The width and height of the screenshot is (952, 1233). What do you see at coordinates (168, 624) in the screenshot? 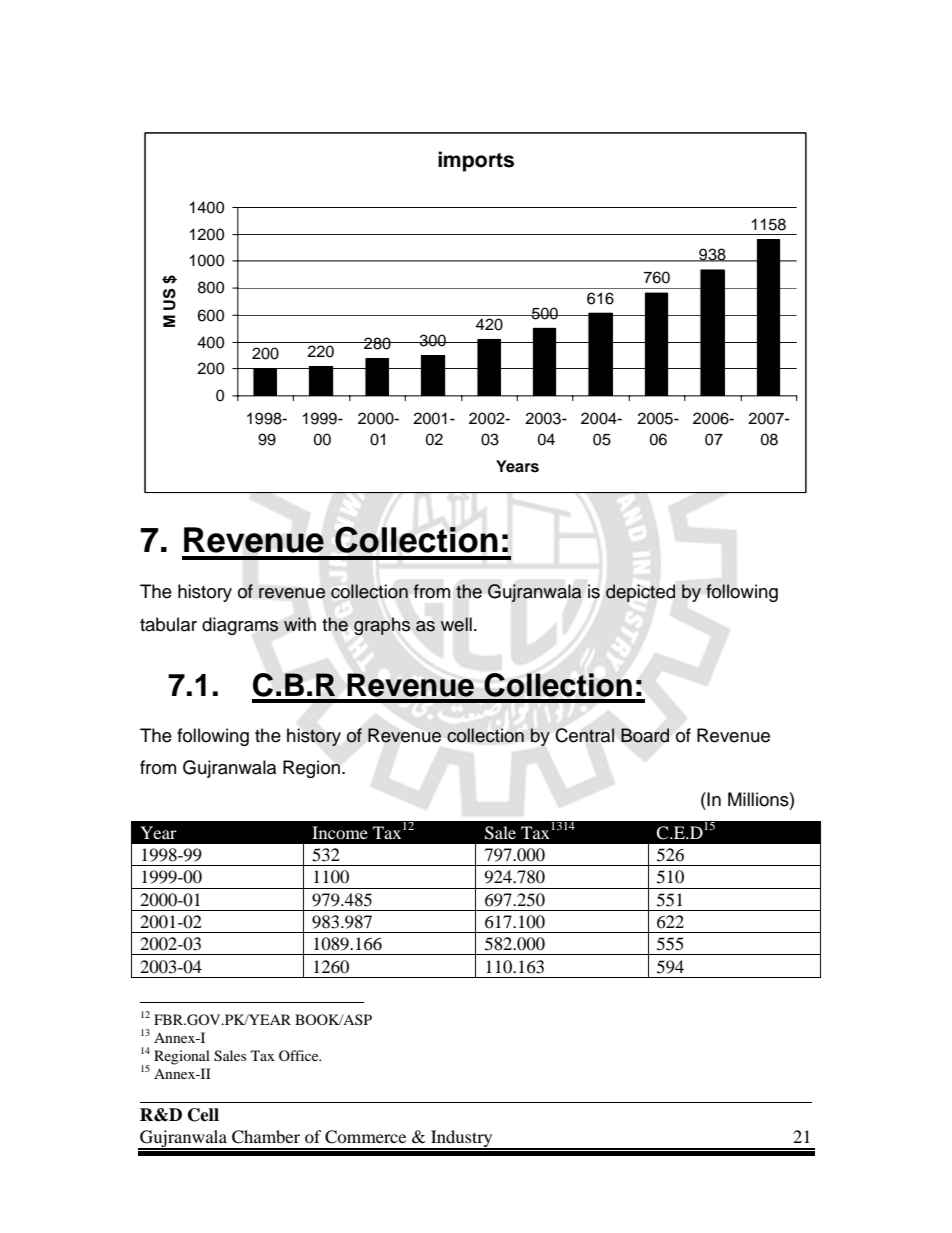
I see `tabular` at bounding box center [168, 624].
